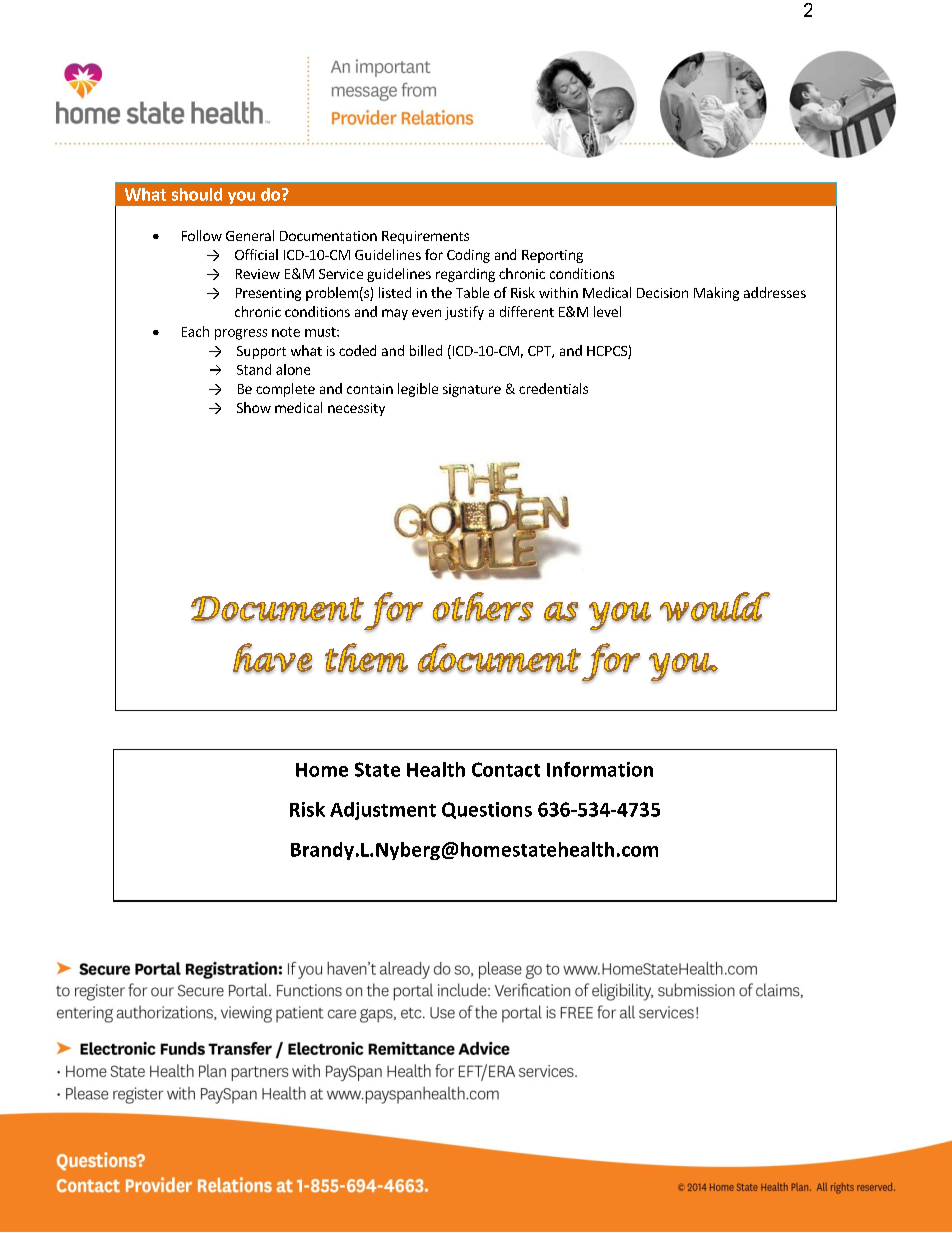  What do you see at coordinates (418, 390) in the screenshot?
I see `legible` at bounding box center [418, 390].
